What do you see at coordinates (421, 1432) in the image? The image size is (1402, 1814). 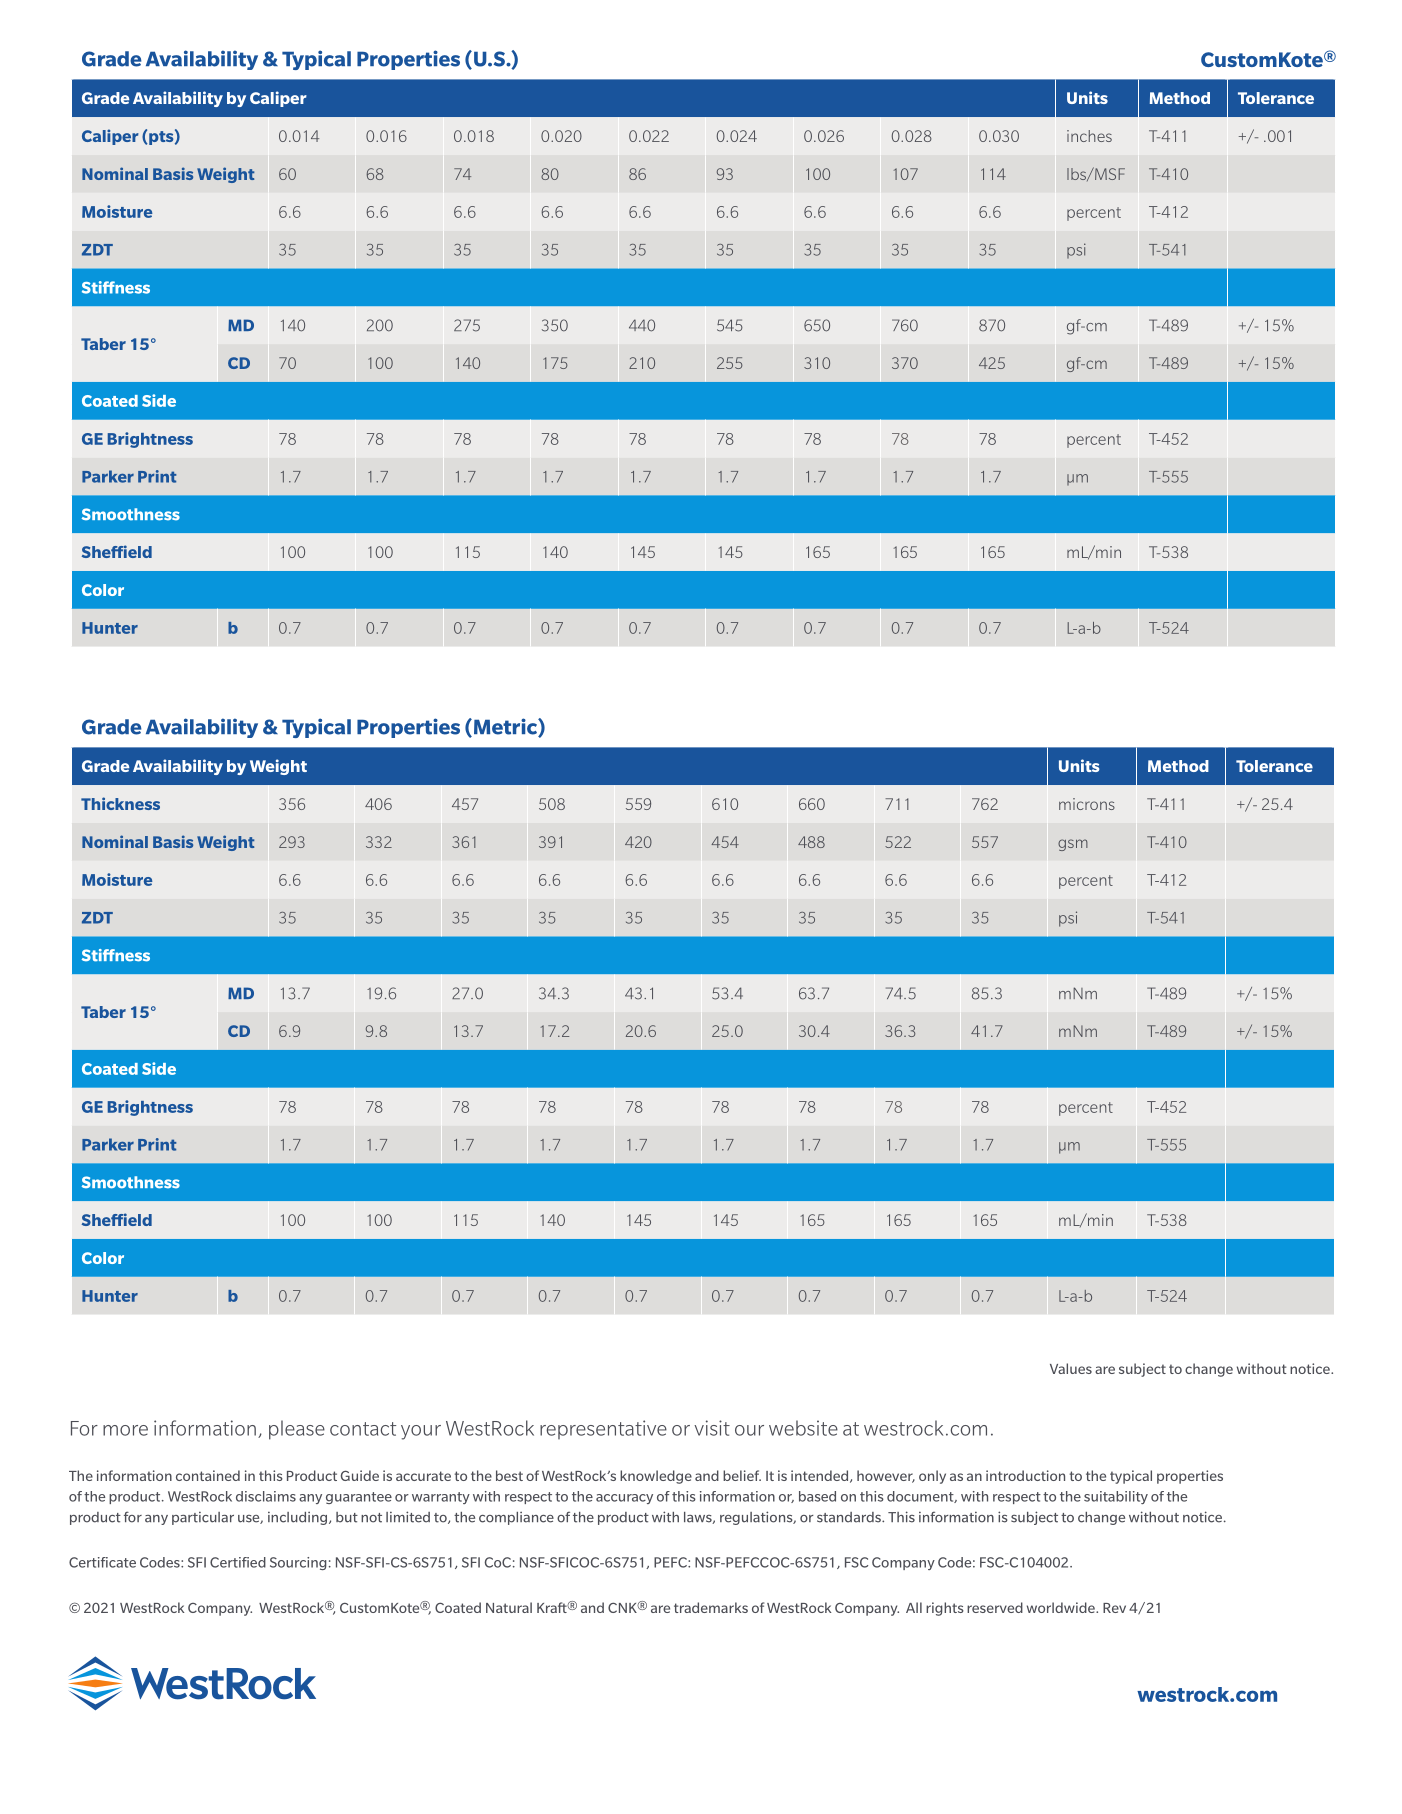 I see `your` at bounding box center [421, 1432].
